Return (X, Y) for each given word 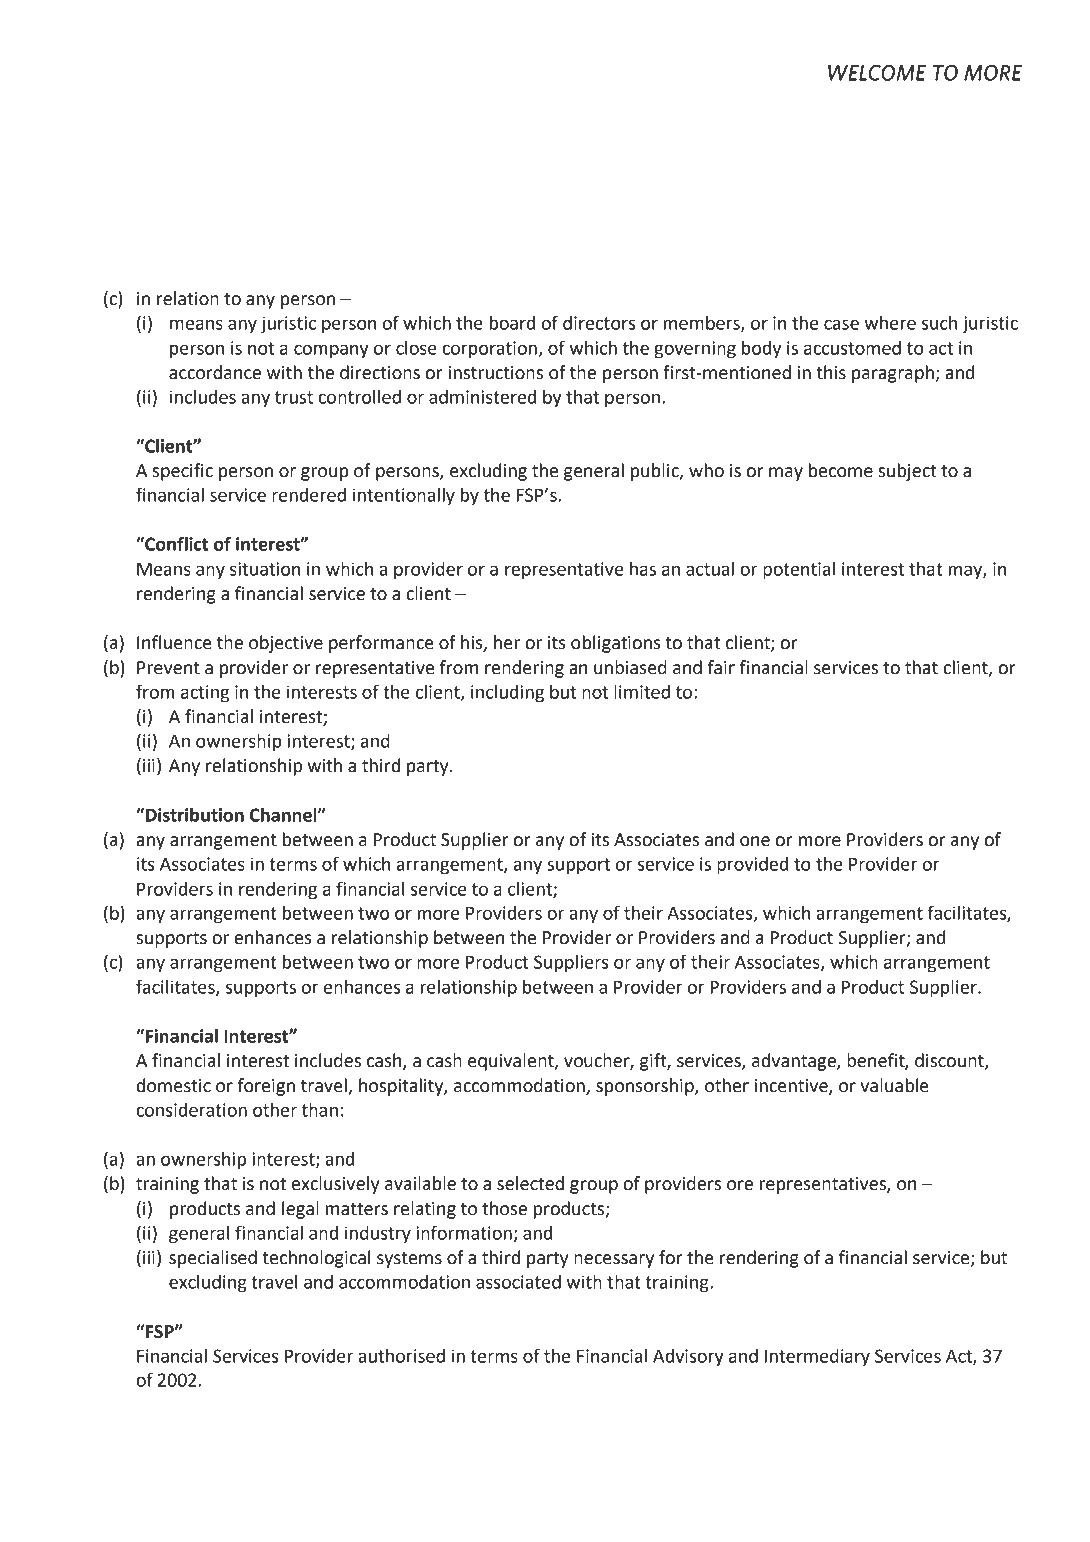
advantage (795, 1062)
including (507, 694)
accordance (215, 372)
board (512, 323)
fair (721, 667)
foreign (266, 1087)
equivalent (512, 1062)
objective (286, 644)
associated (518, 1282)
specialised (213, 1259)
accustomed (852, 348)
